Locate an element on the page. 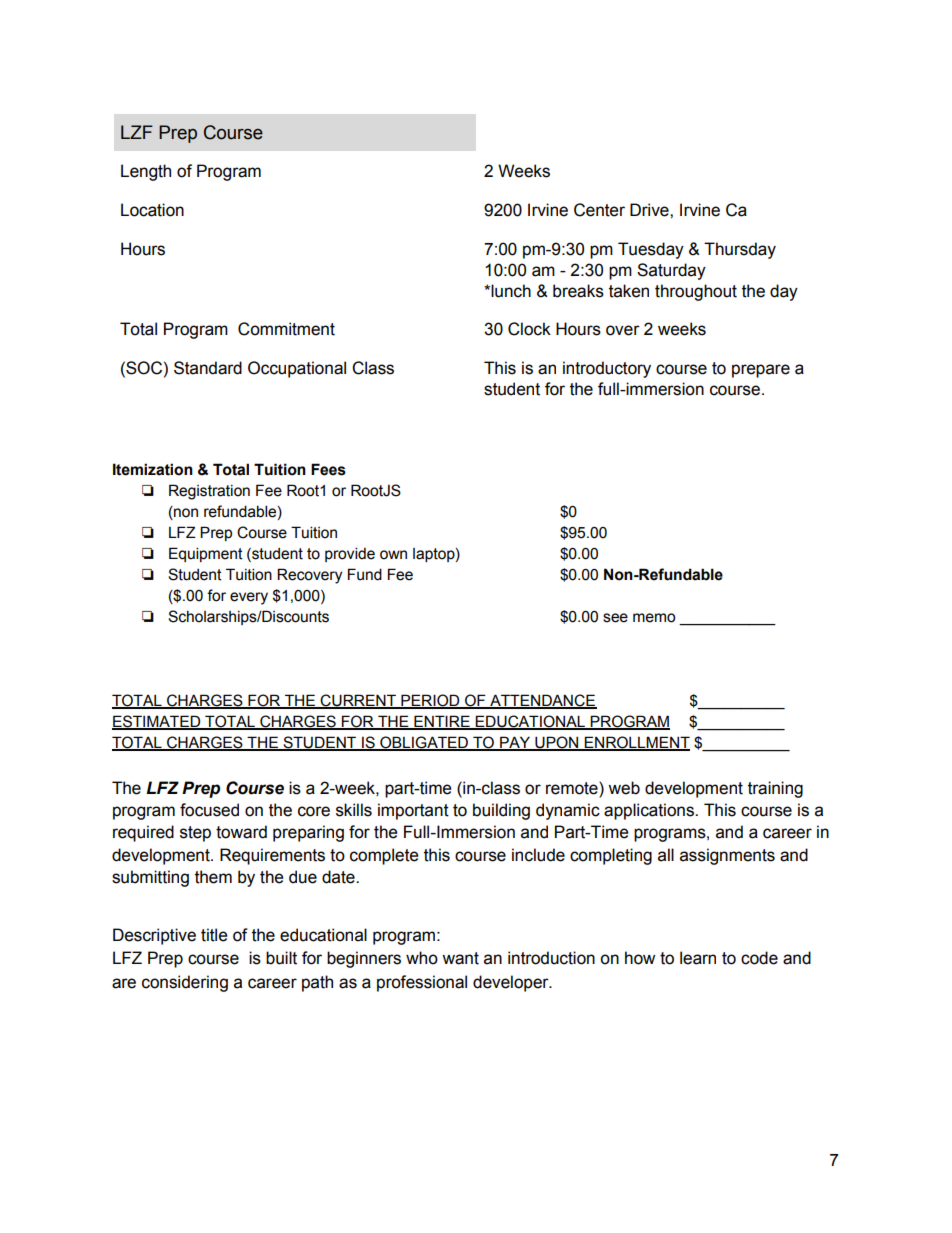 This image has width=952, height=1233. want is located at coordinates (460, 958).
